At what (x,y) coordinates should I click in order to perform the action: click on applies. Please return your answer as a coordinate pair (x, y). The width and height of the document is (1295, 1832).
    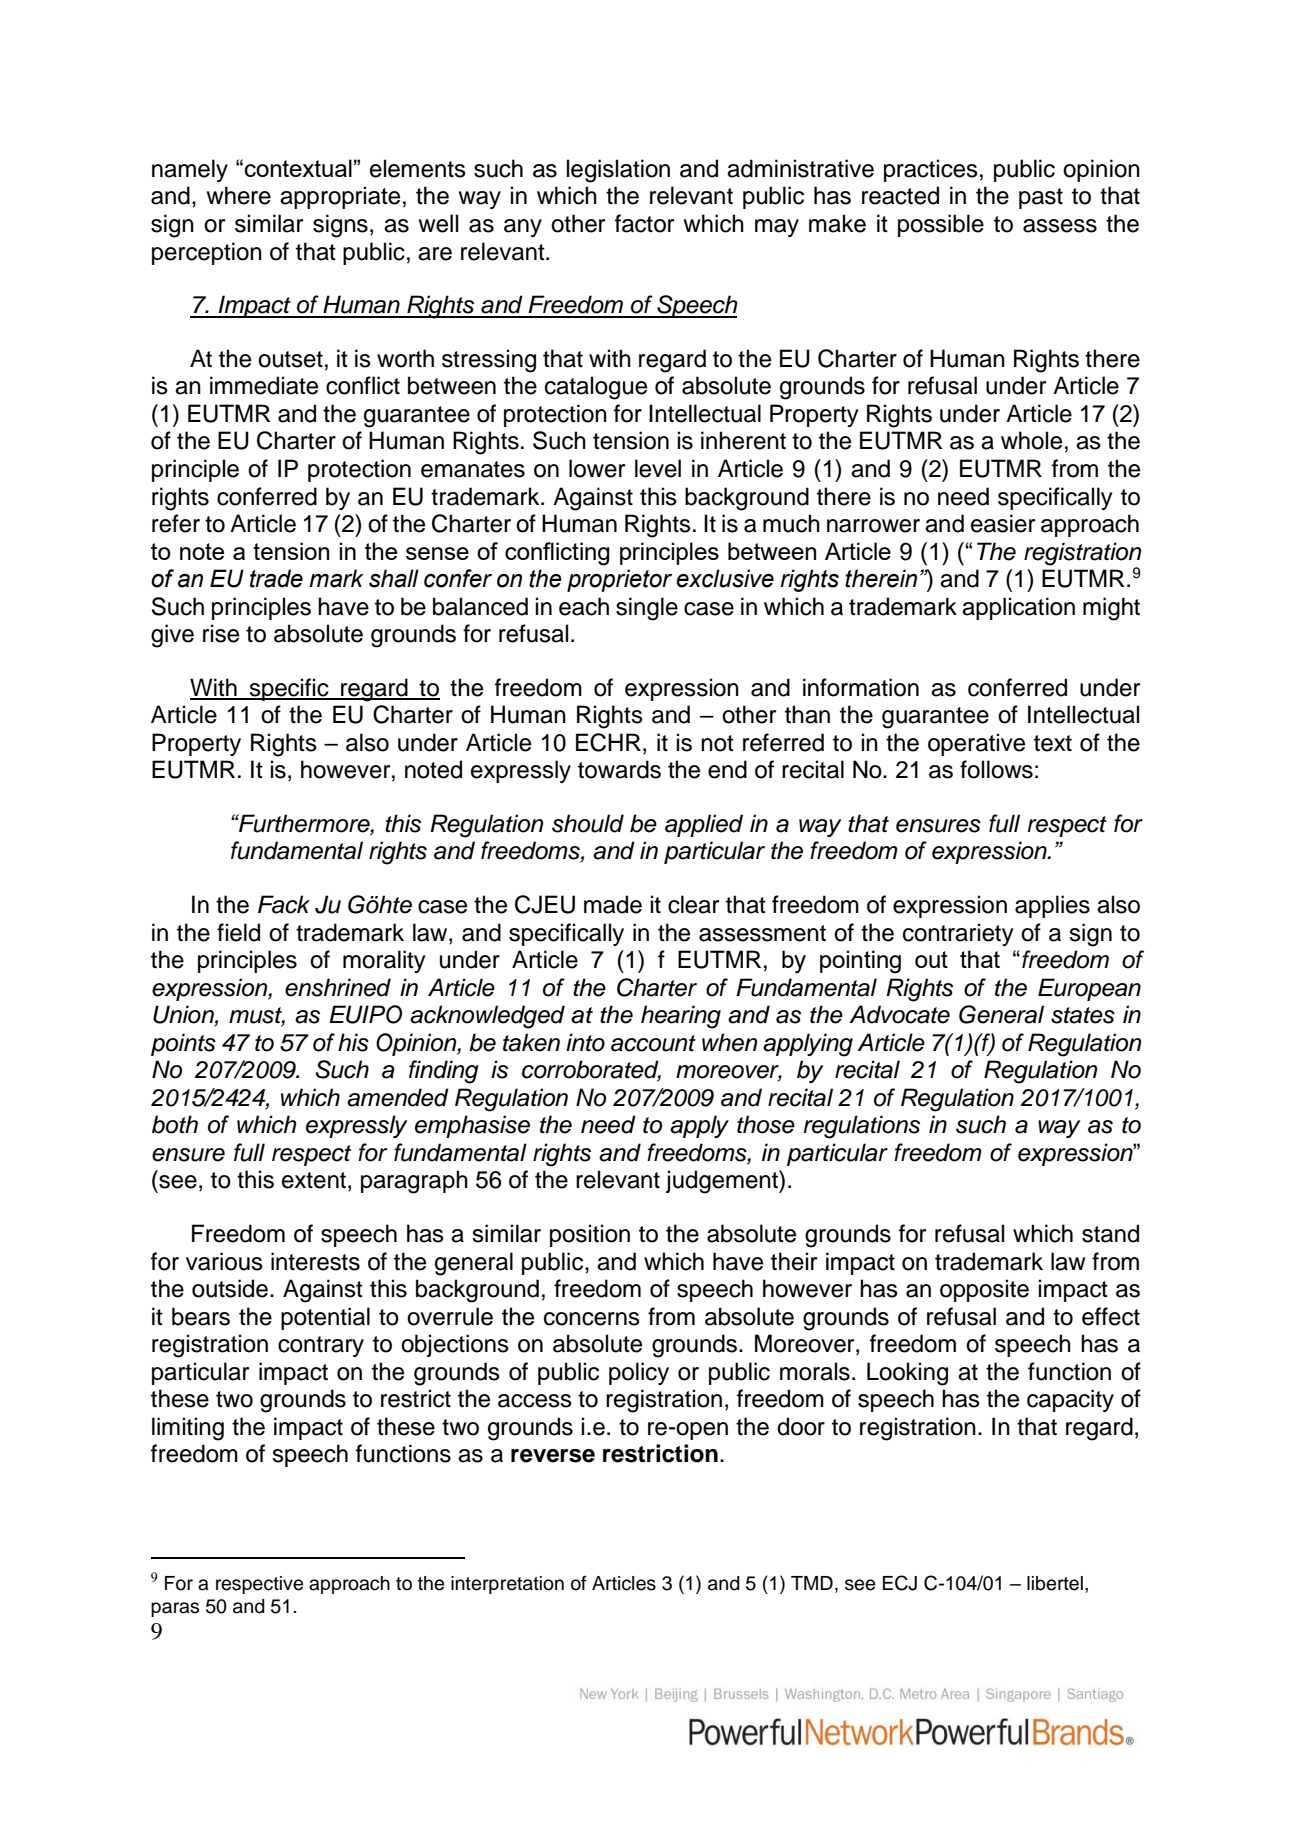
    Looking at the image, I should click on (1052, 906).
